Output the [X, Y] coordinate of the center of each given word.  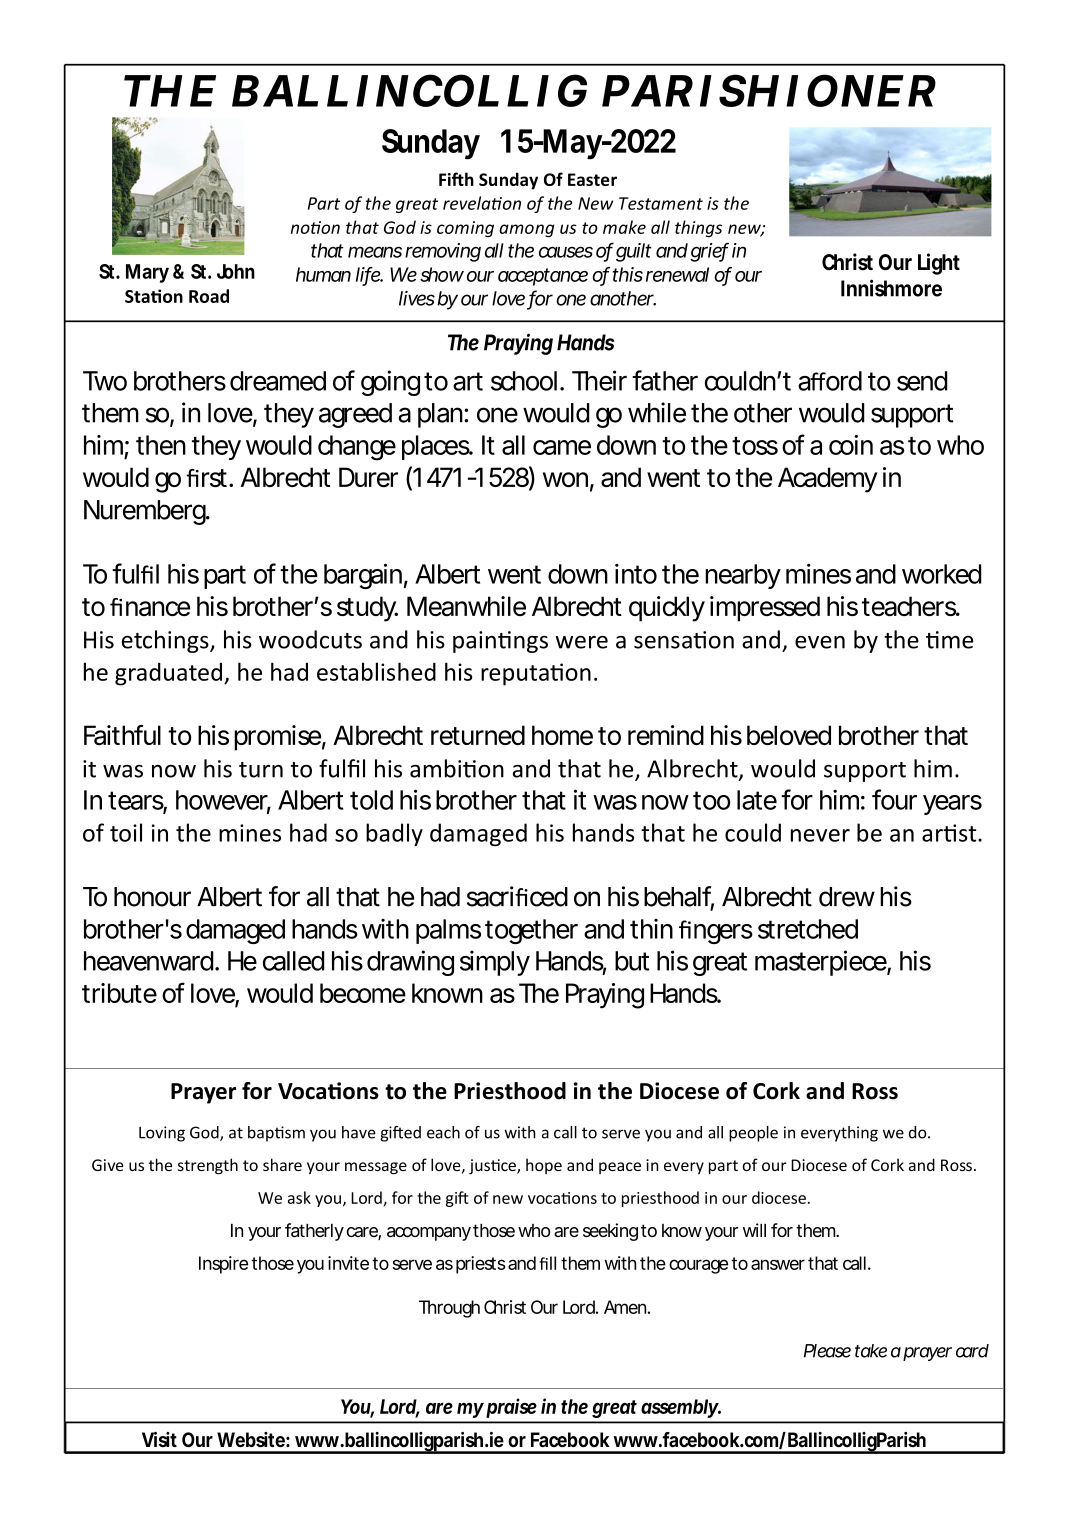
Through [449, 1309]
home [562, 735]
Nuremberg [146, 512]
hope [544, 1166]
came [562, 447]
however [223, 801]
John [236, 271]
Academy [827, 480]
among [526, 231]
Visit [159, 1439]
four [894, 799]
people [753, 1134]
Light [939, 264]
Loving [162, 1134]
